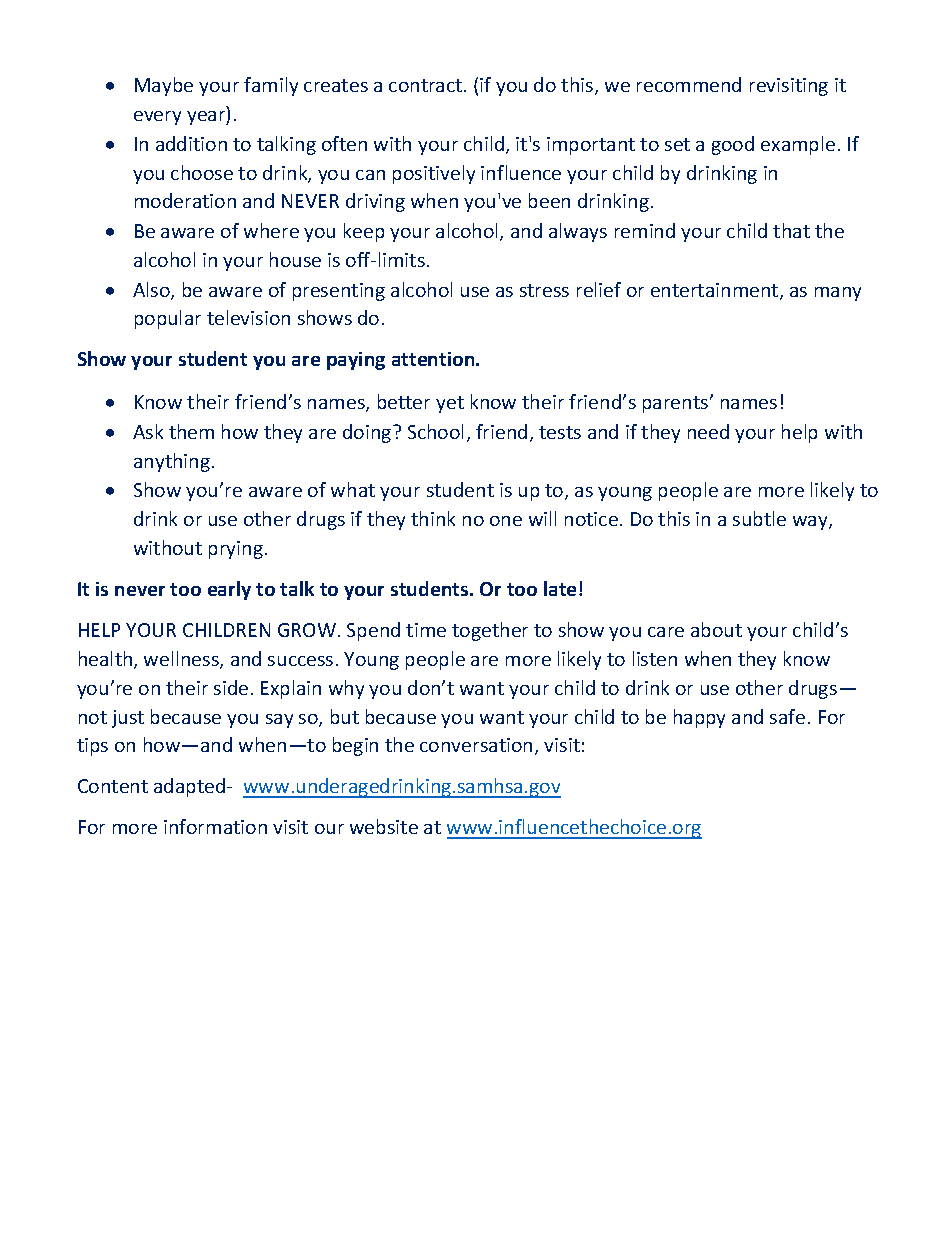  Describe the element at coordinates (185, 200) in the document. I see `moderation` at that location.
